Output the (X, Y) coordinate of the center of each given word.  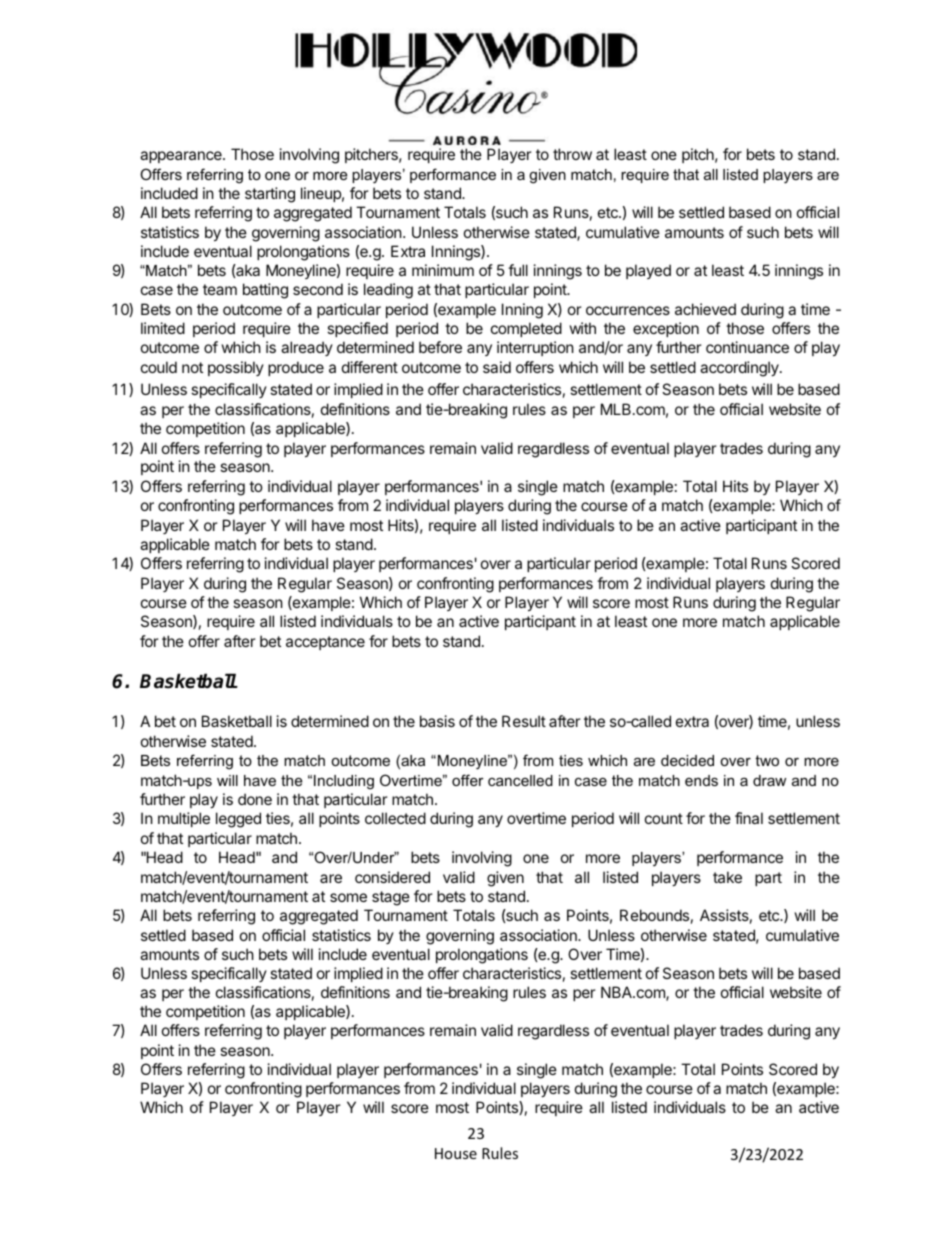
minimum (443, 270)
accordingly (740, 369)
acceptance (325, 643)
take (727, 877)
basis (437, 721)
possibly (236, 368)
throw (572, 154)
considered (392, 877)
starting (270, 195)
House (456, 1153)
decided (687, 760)
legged (238, 820)
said (497, 367)
